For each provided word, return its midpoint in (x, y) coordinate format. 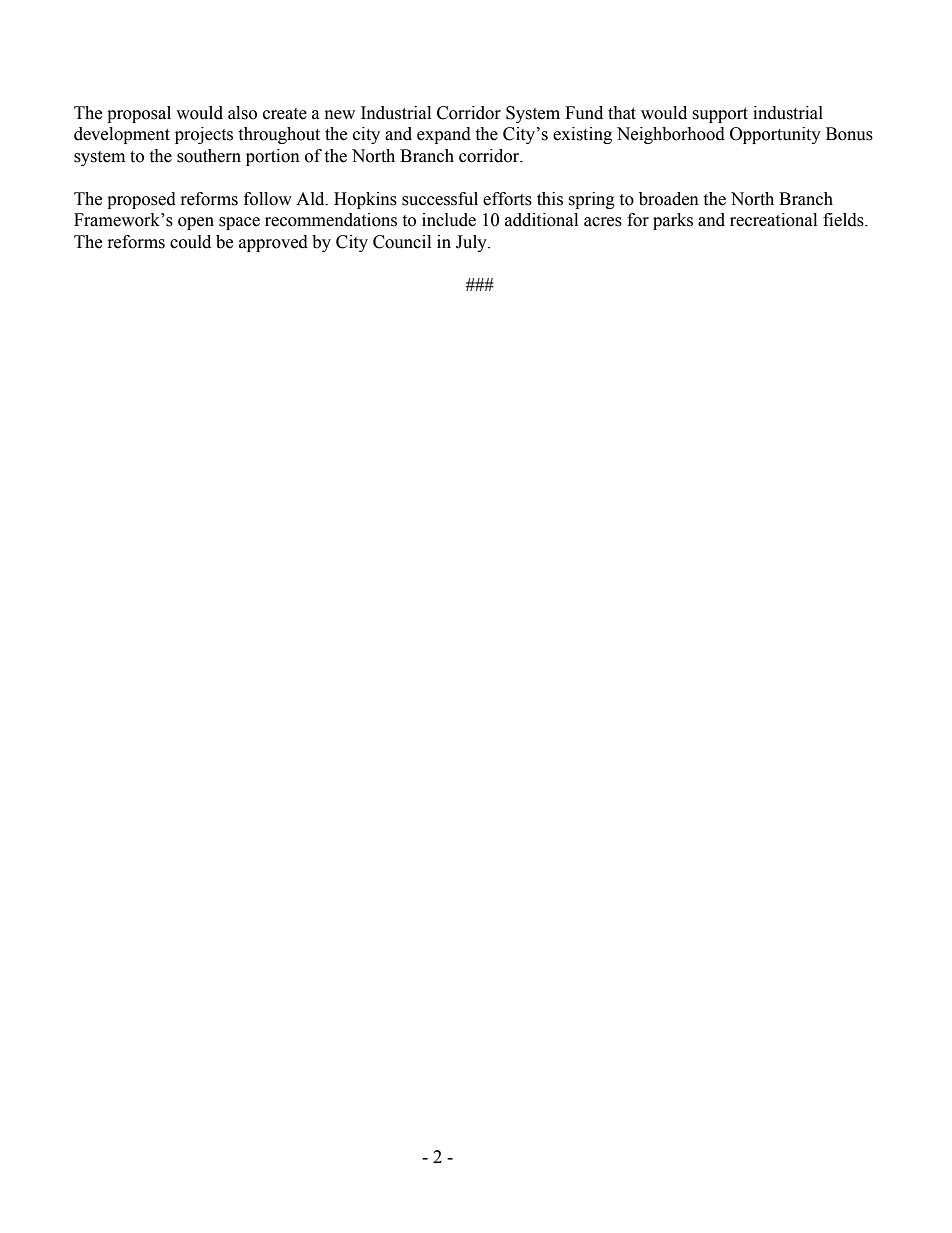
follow (268, 199)
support (720, 115)
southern (209, 156)
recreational (773, 220)
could (190, 242)
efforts (507, 199)
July (472, 243)
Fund (584, 113)
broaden (669, 199)
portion (273, 157)
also (242, 113)
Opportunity (775, 135)
